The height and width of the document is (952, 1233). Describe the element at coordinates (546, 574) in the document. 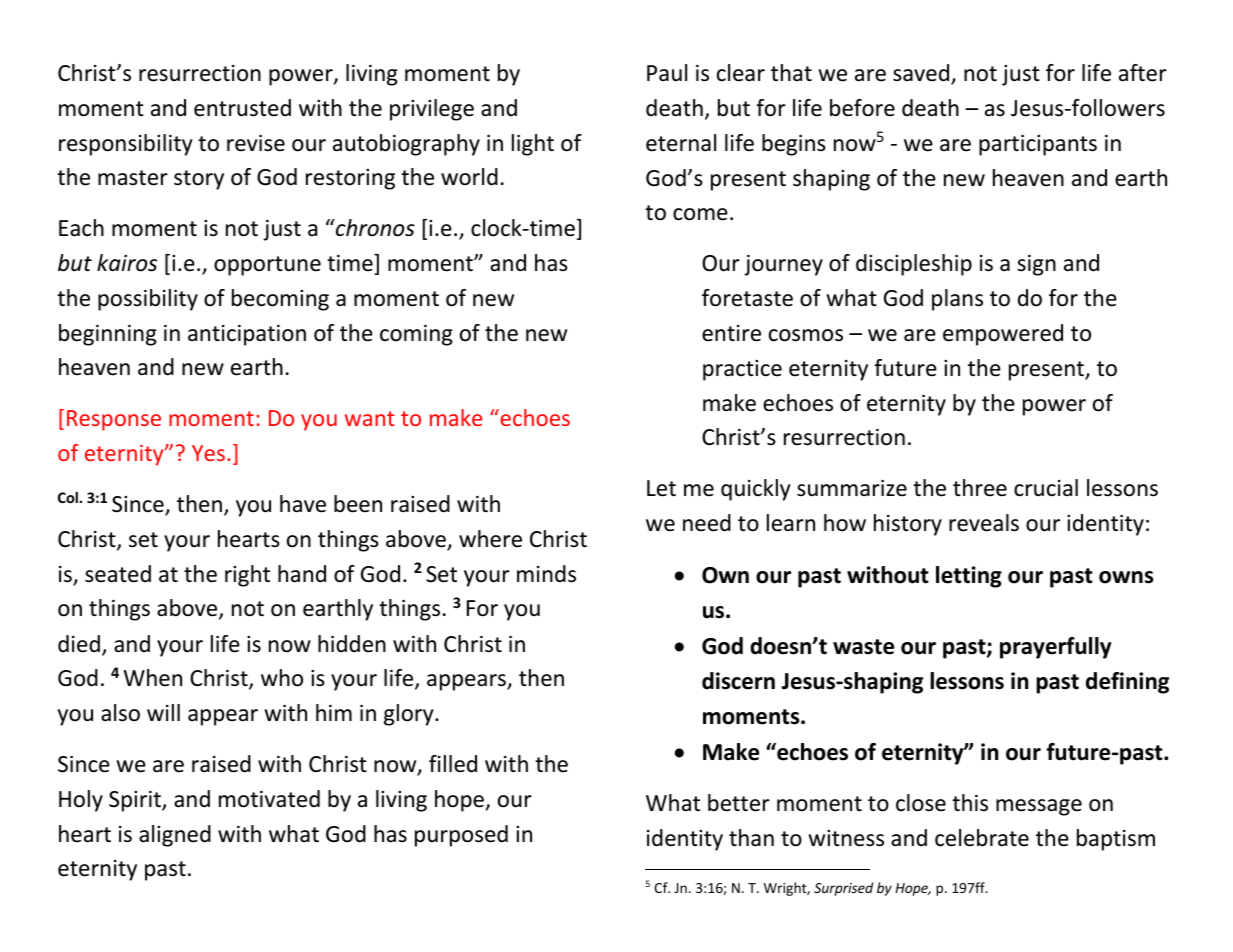

I see `minds` at that location.
